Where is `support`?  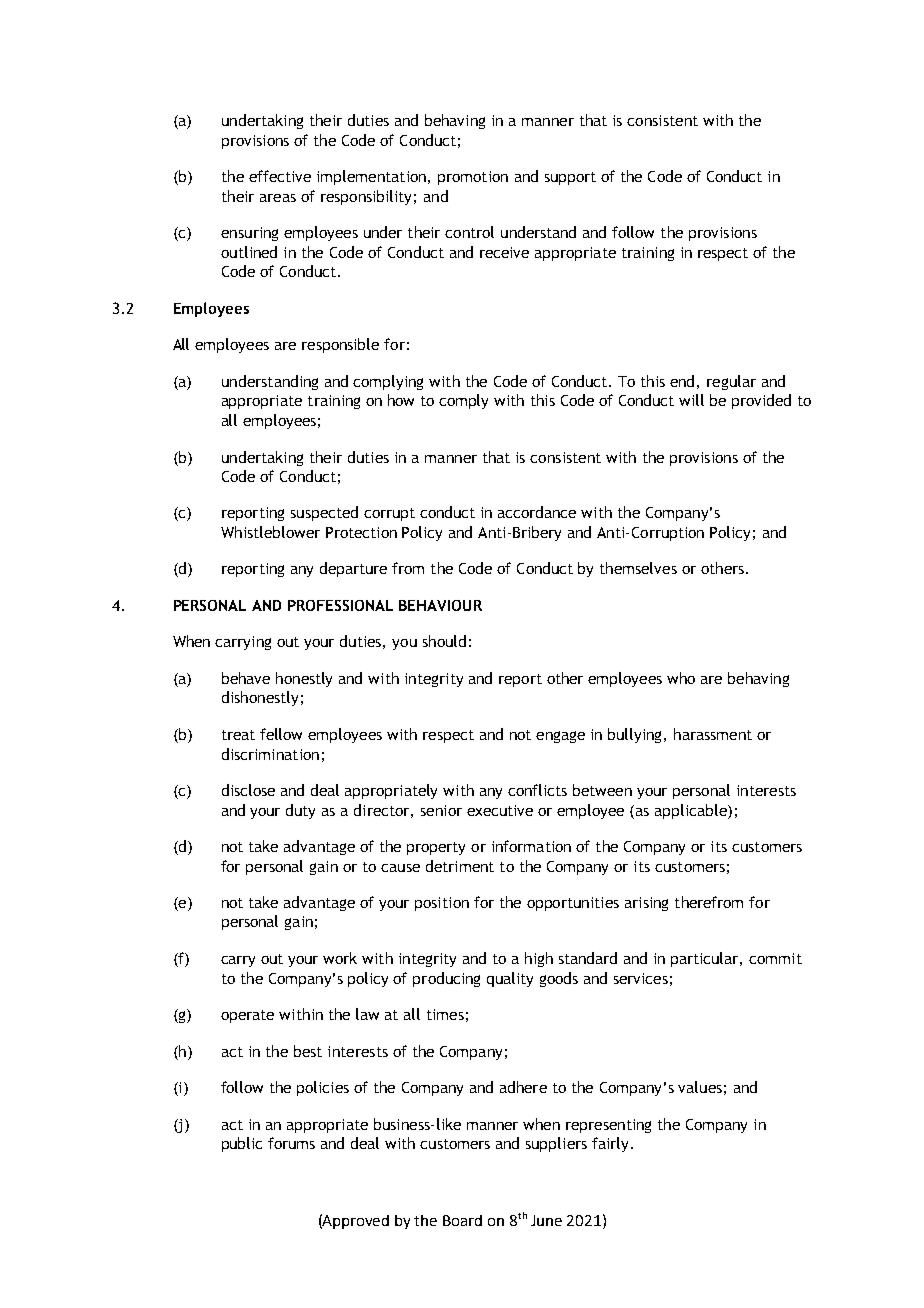
support is located at coordinates (570, 178).
